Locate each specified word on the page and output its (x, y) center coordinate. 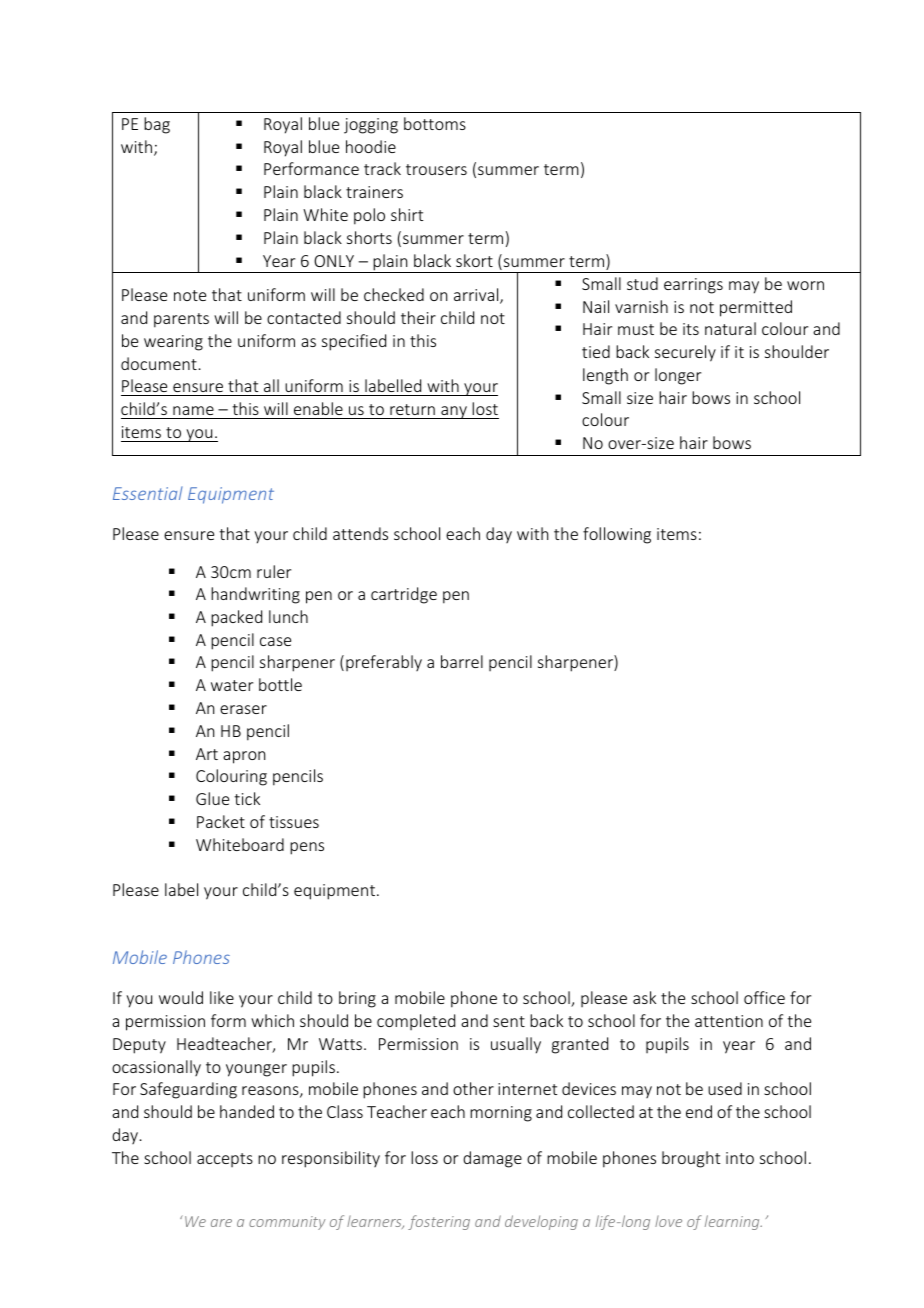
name (193, 410)
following (617, 535)
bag (157, 125)
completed (416, 1022)
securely (685, 353)
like (222, 997)
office (764, 997)
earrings (693, 286)
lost (485, 408)
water (232, 685)
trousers (436, 169)
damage (492, 1159)
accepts (225, 1160)
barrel (462, 661)
